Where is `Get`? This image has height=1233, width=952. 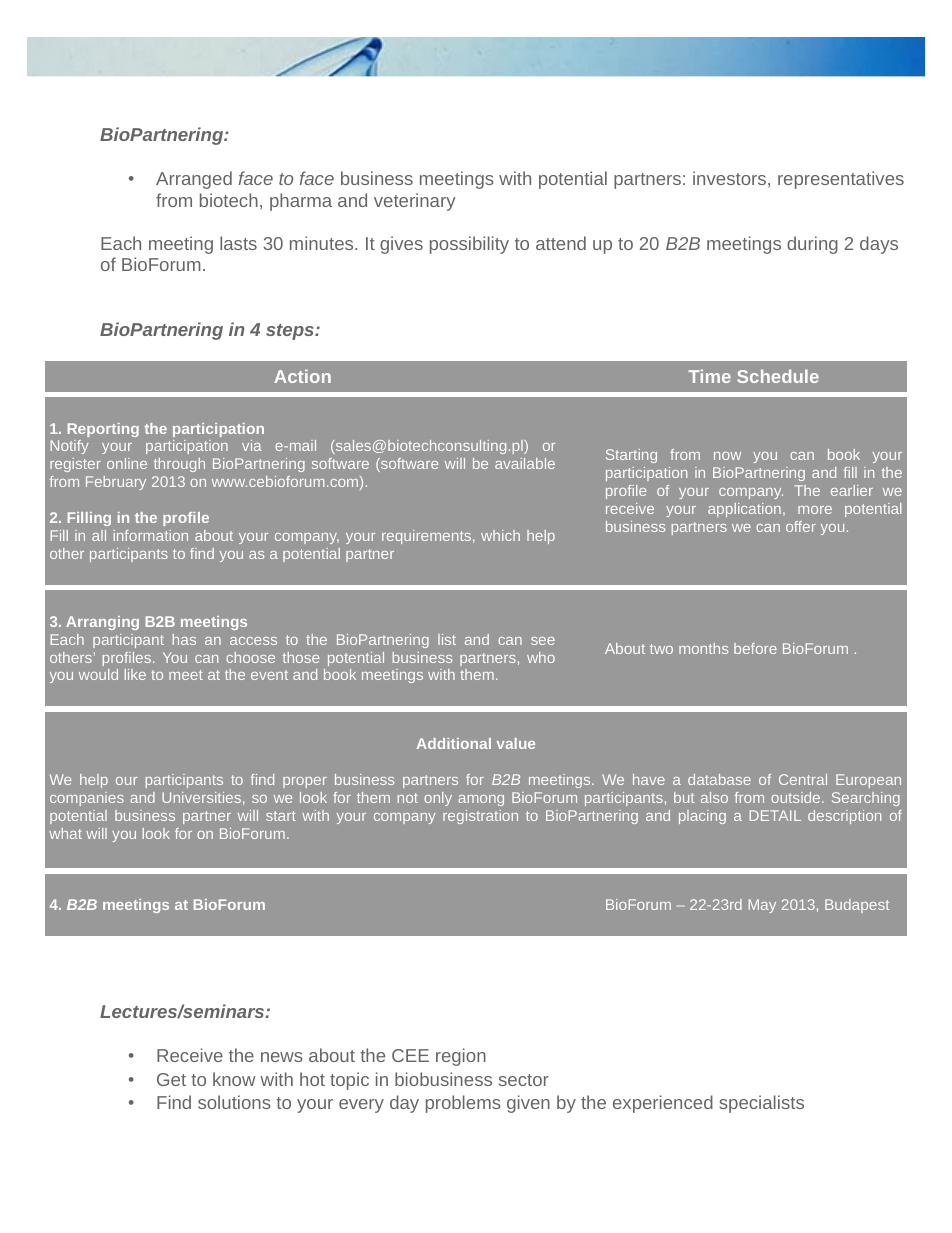 Get is located at coordinates (171, 1079).
